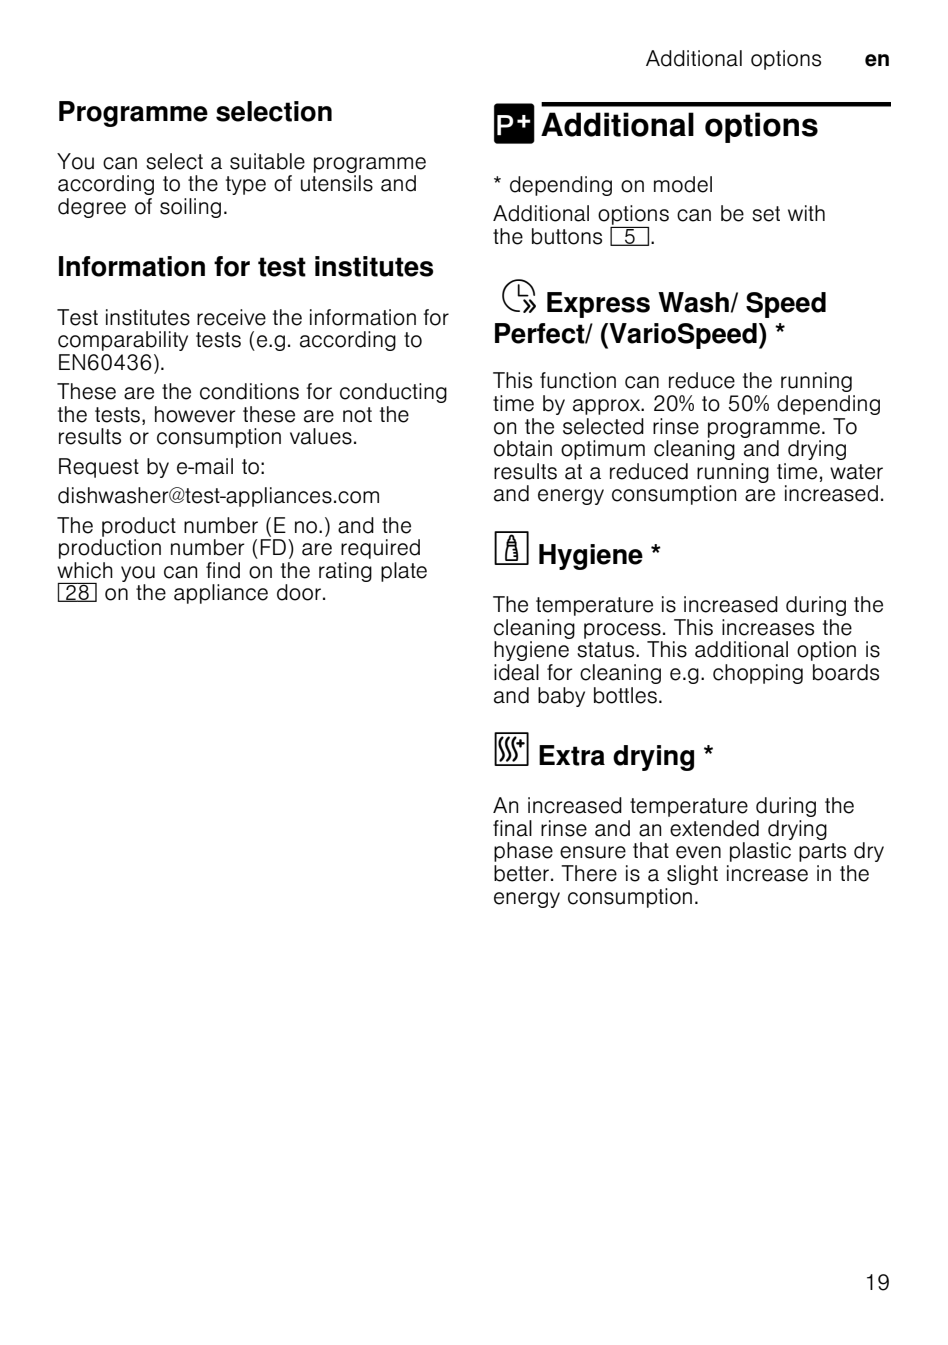  Describe the element at coordinates (523, 852) in the image. I see `phase` at that location.
